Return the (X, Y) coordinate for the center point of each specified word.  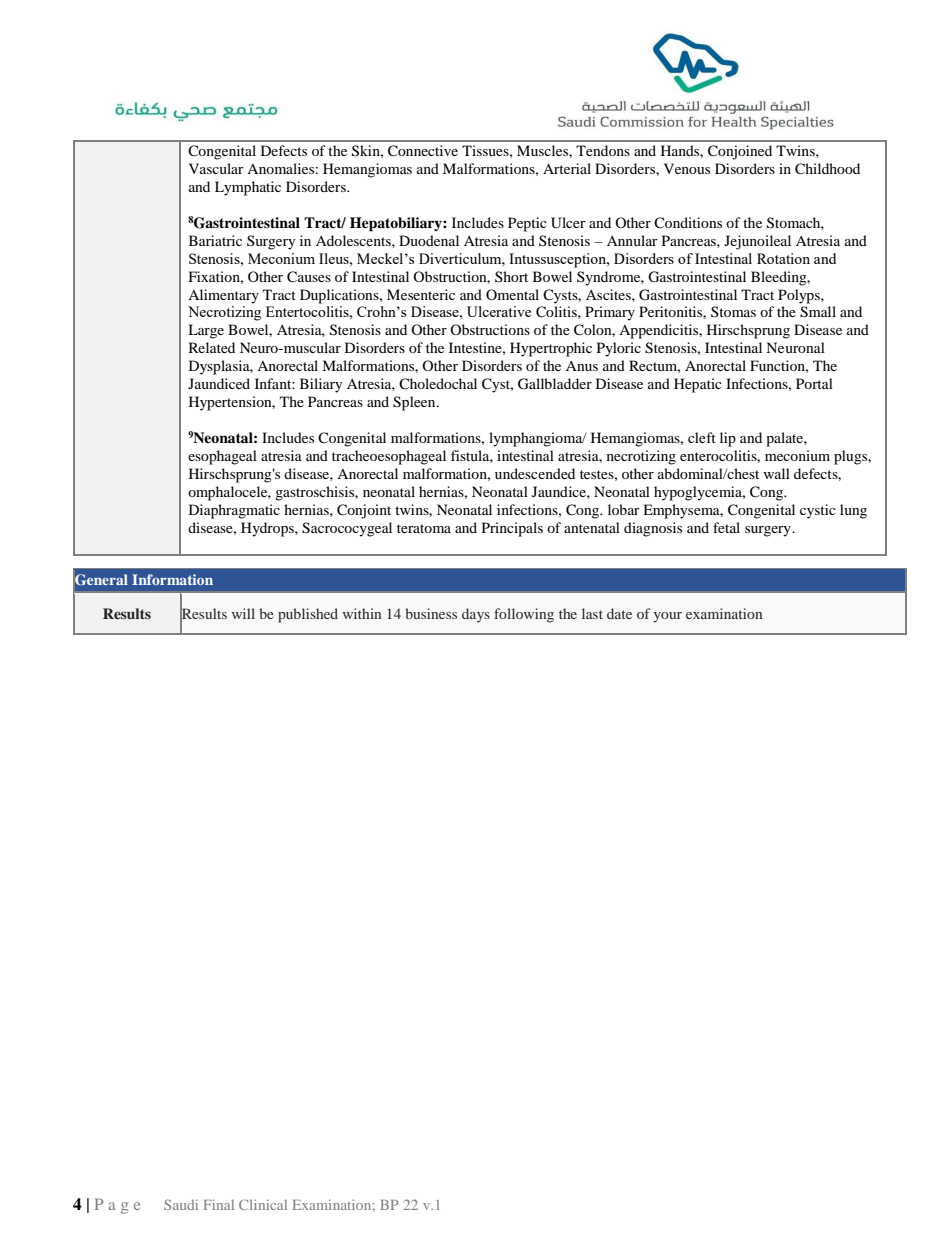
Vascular (216, 168)
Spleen (415, 403)
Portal (814, 383)
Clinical (263, 1204)
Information (172, 579)
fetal (726, 527)
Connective (423, 151)
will (243, 613)
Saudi (181, 1204)
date (619, 613)
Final (219, 1204)
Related (212, 347)
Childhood (827, 169)
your (667, 617)
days (476, 615)
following (524, 615)
